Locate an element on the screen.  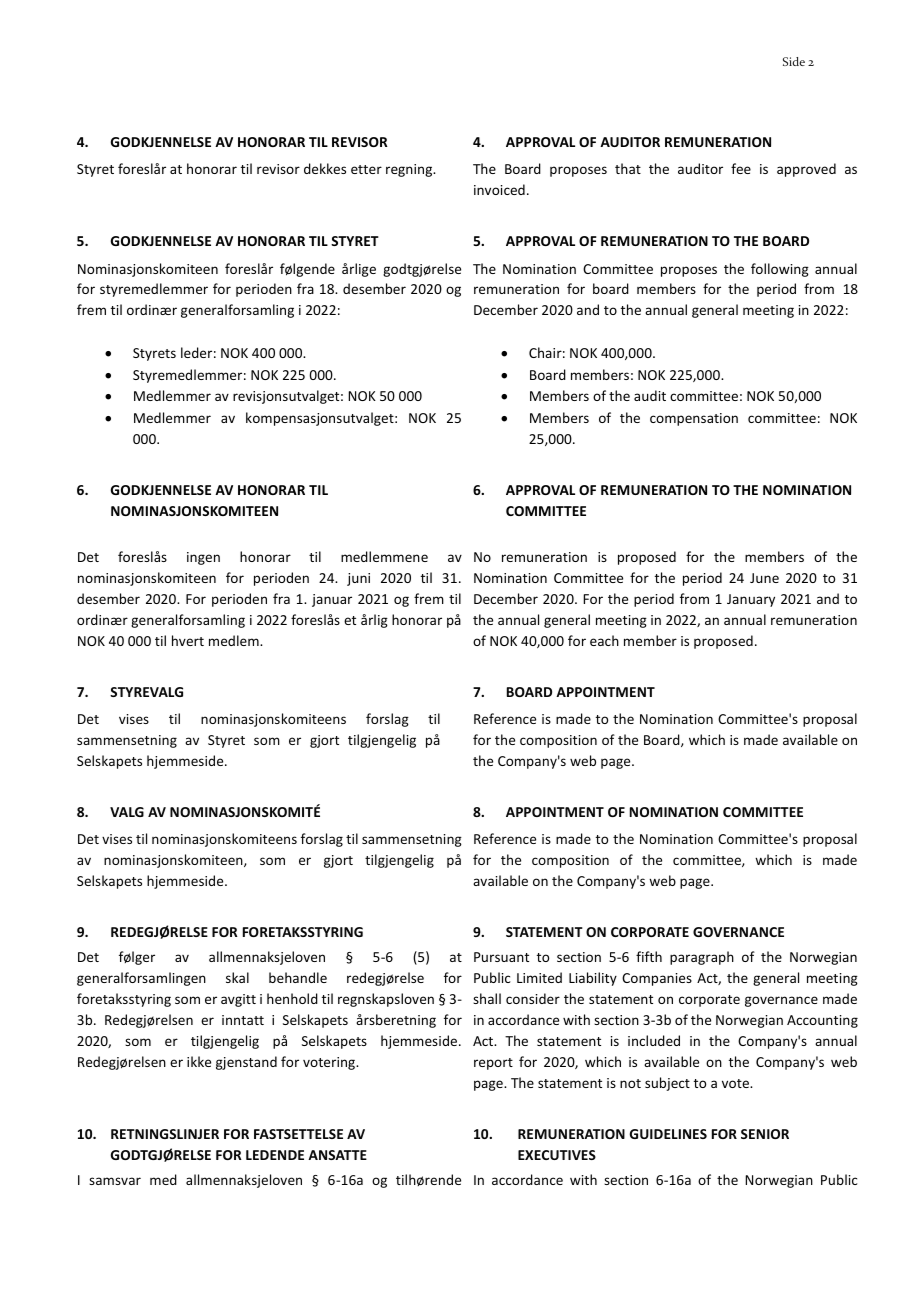
EXECUTIVES is located at coordinates (557, 1155).
